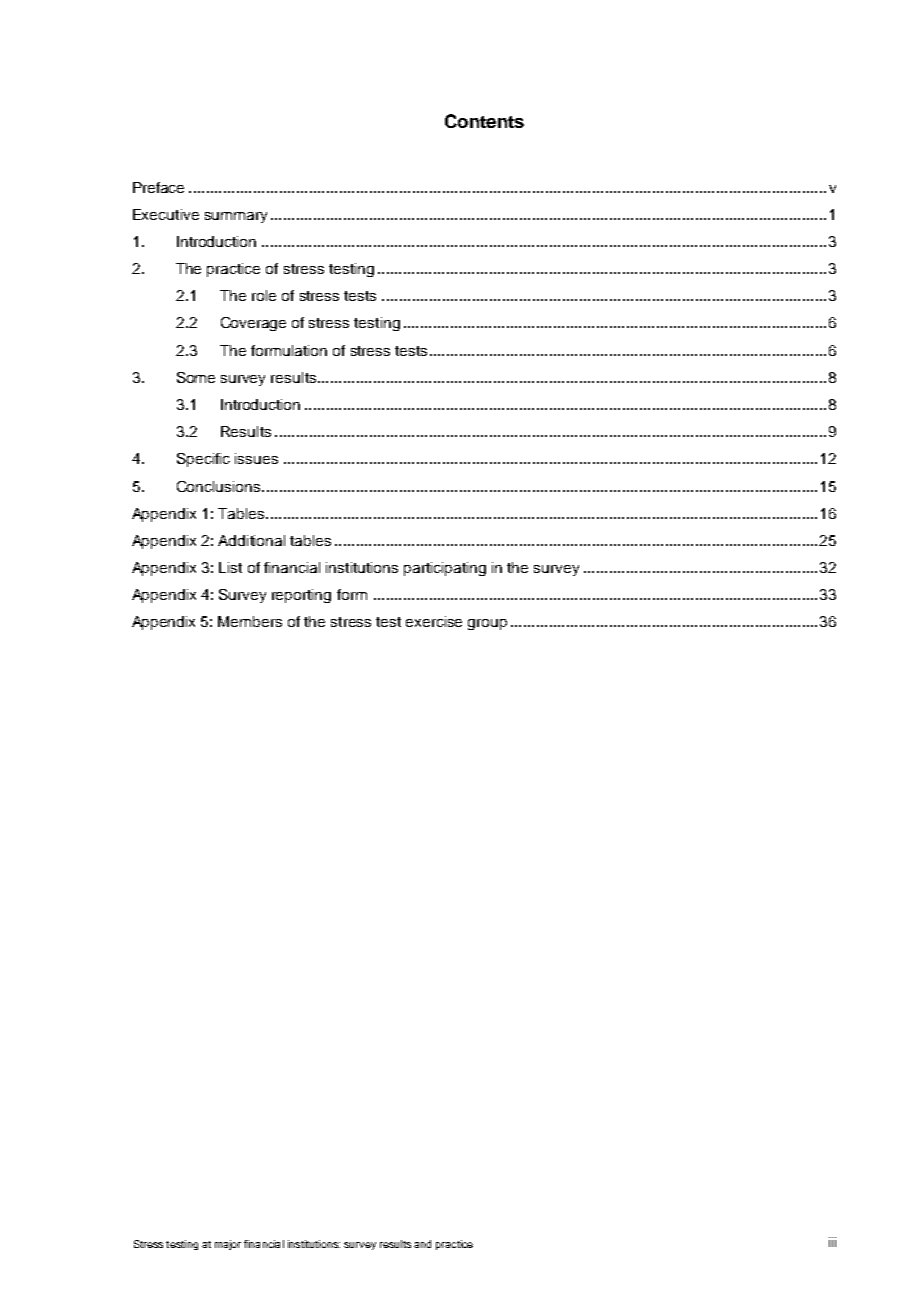  I want to click on Additional, so click(251, 540).
